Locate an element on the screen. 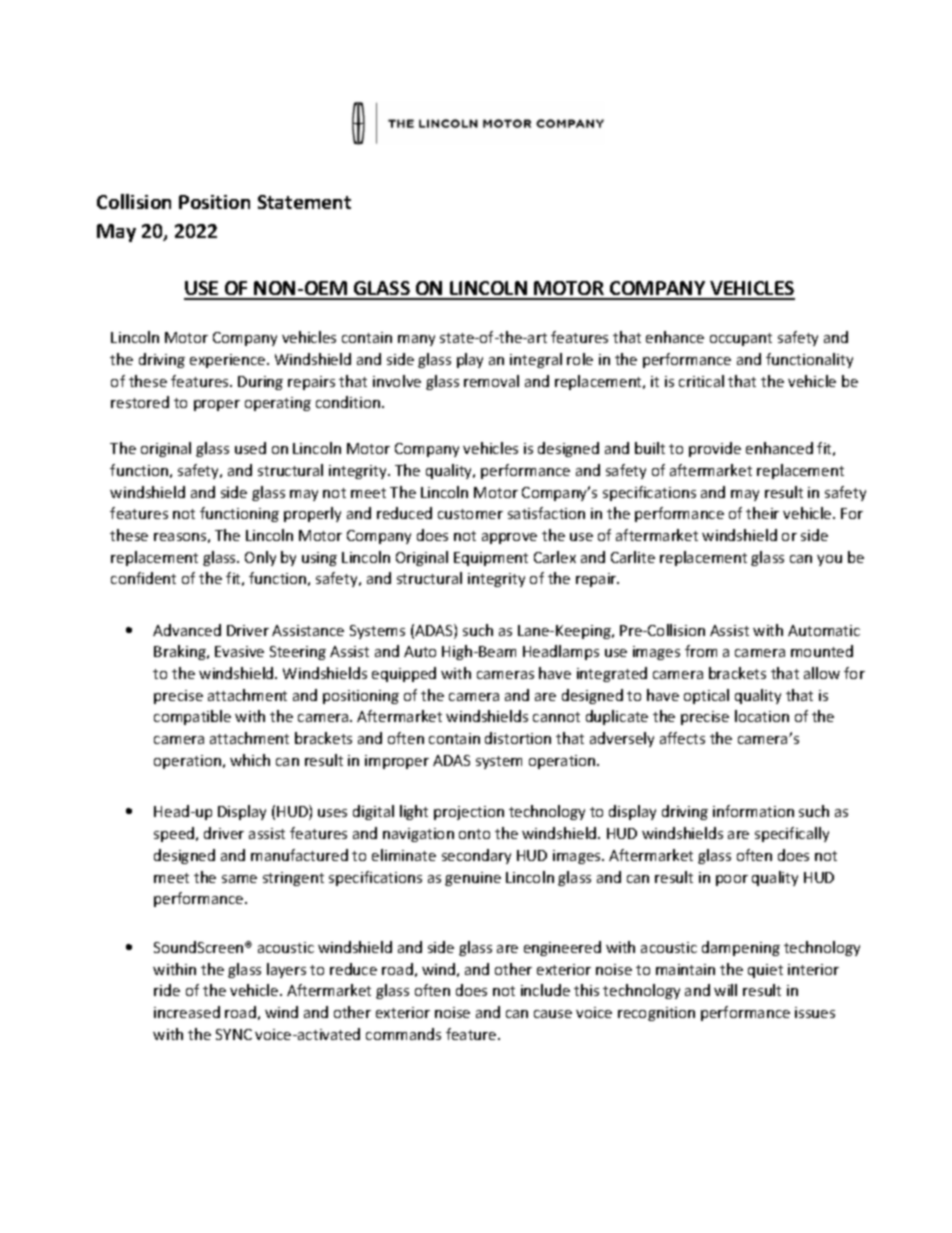  increased is located at coordinates (187, 1012).
